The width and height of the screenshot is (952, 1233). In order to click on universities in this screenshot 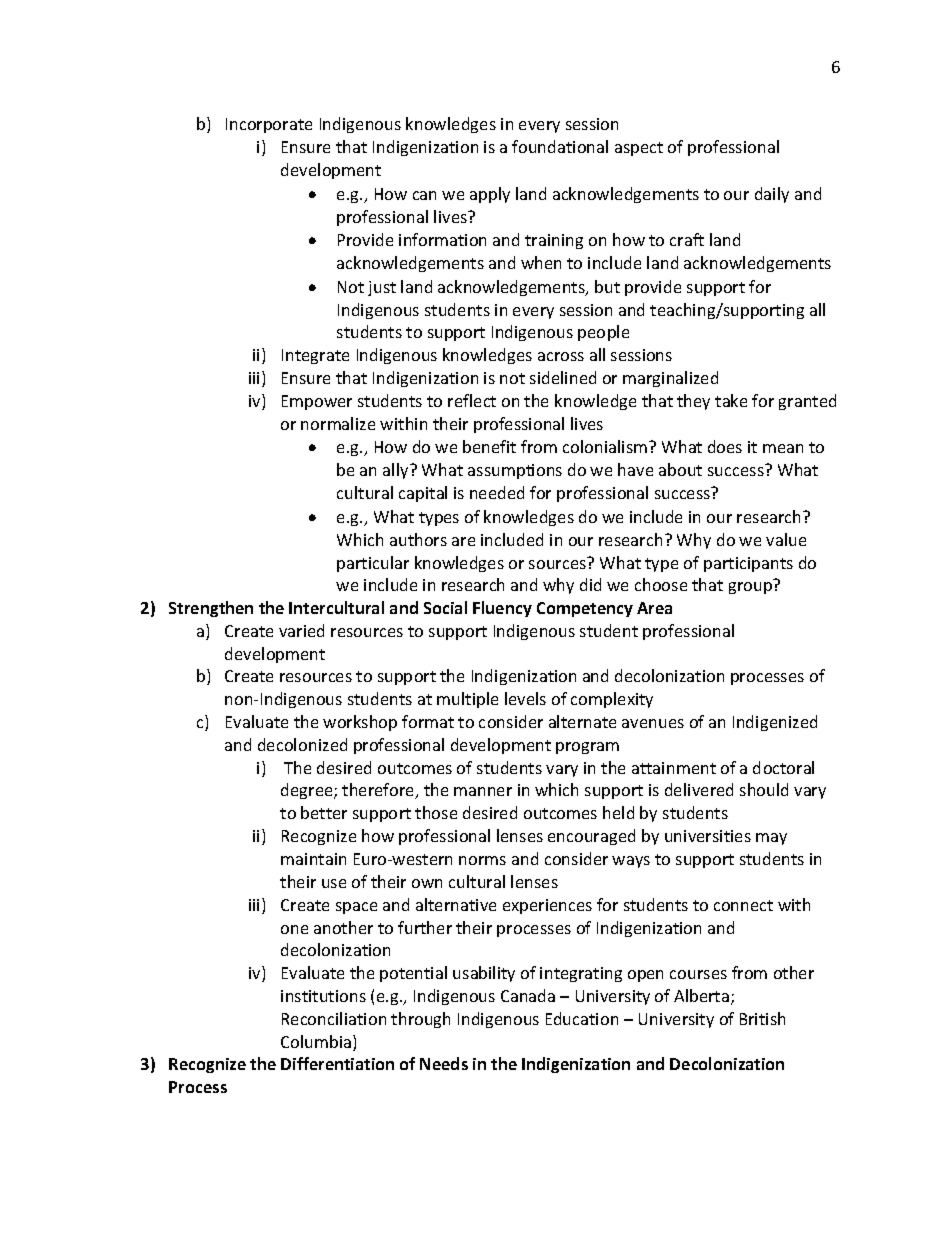, I will do `click(708, 836)`.
